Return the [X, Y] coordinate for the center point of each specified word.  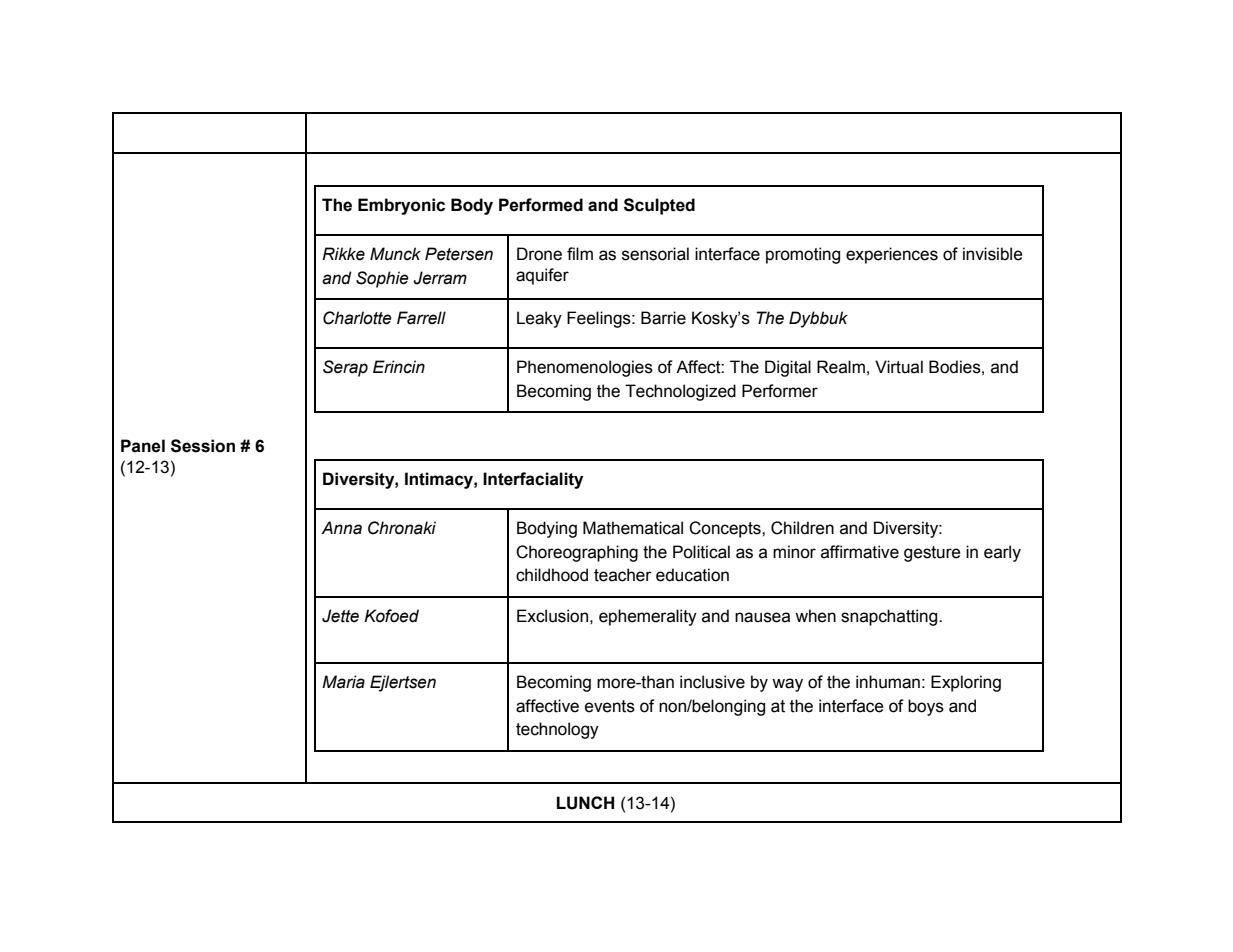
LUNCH [585, 803]
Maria [343, 682]
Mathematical [633, 528]
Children [802, 528]
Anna [341, 528]
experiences [892, 255]
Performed [541, 205]
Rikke [343, 254]
